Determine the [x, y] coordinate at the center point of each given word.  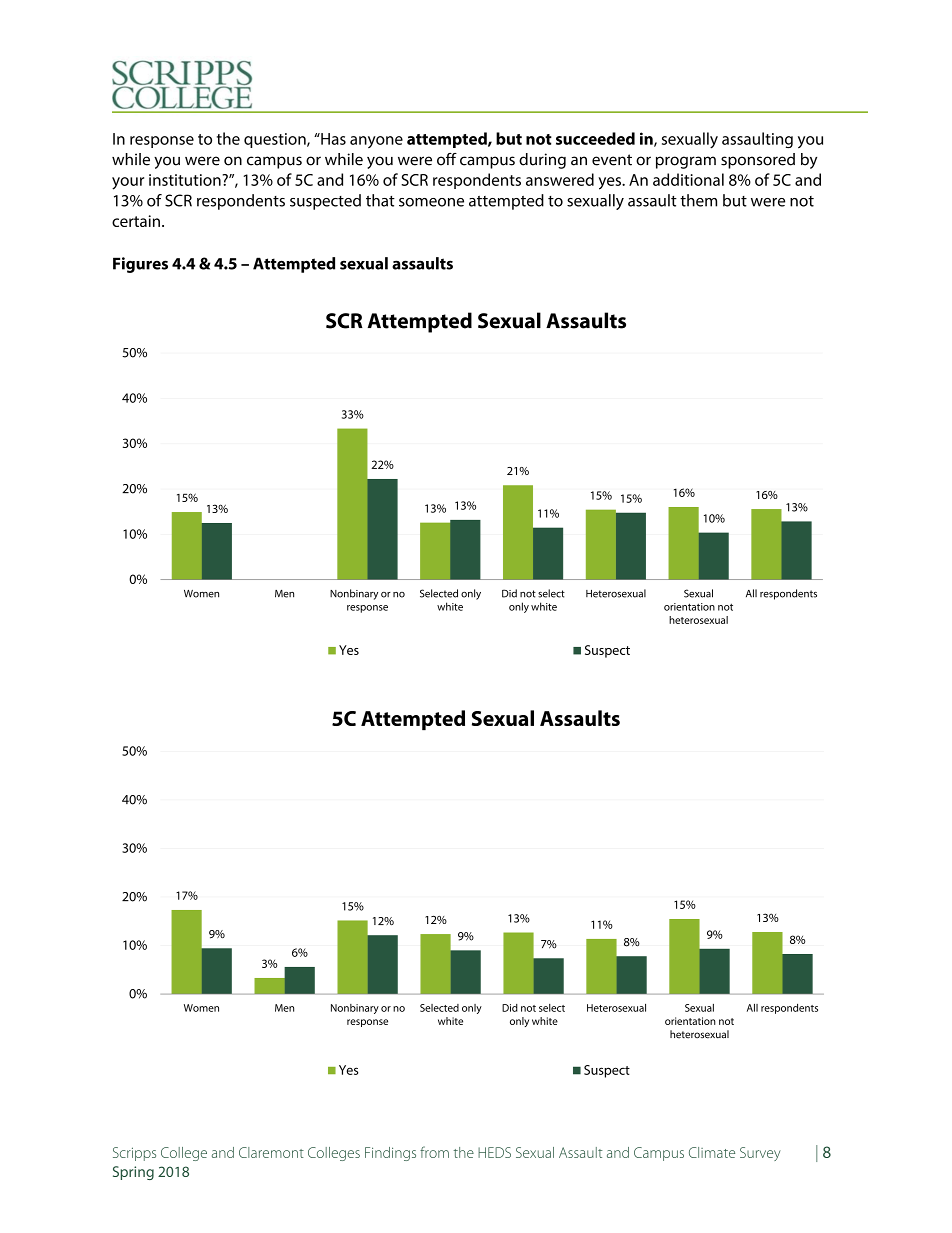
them [698, 200]
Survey [760, 1154]
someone [431, 202]
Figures [140, 265]
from [434, 1152]
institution [185, 180]
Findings [390, 1154]
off [447, 159]
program [686, 162]
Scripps [134, 1154]
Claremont [271, 1152]
